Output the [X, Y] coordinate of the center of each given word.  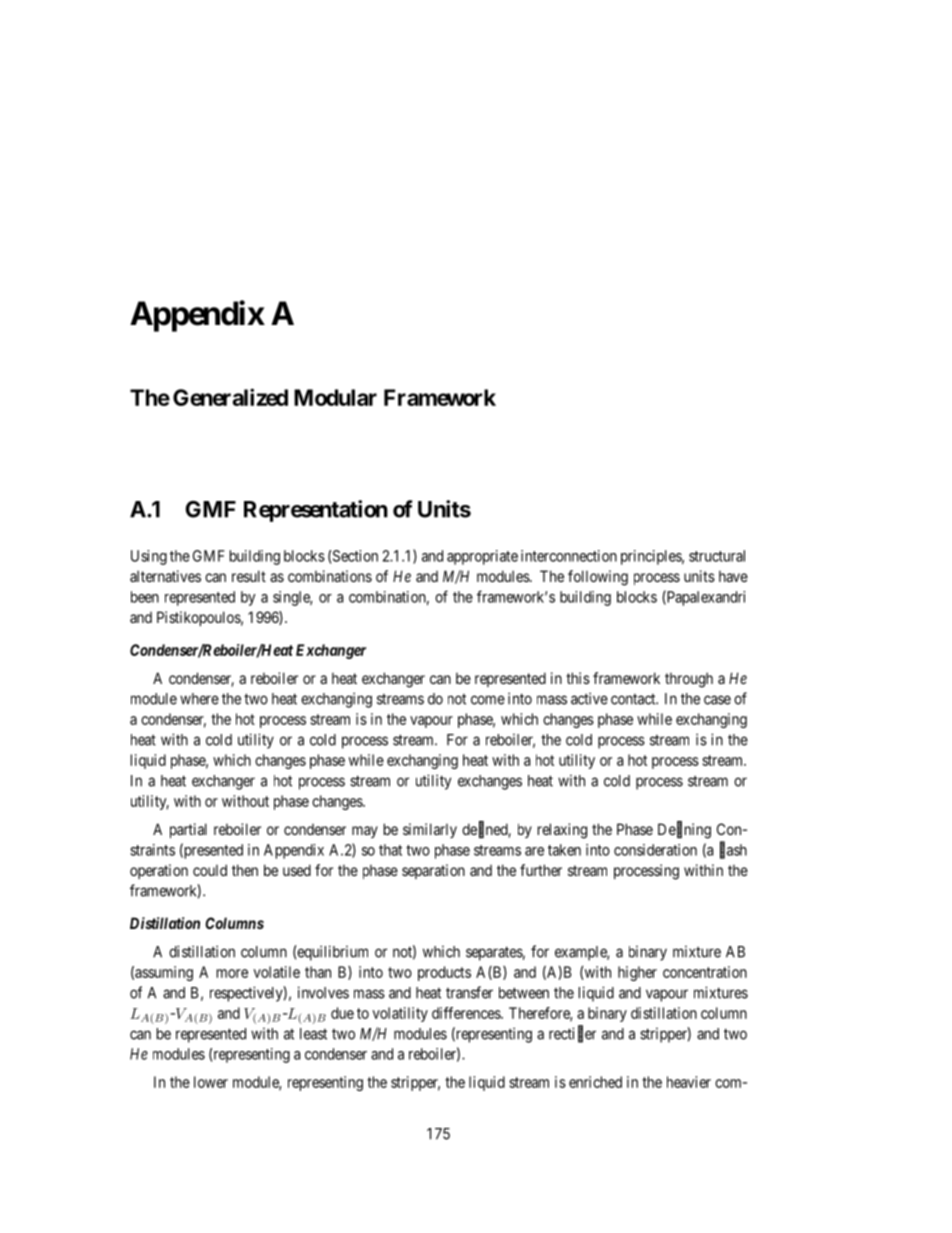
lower [211, 1082]
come [488, 700]
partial [188, 830]
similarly [430, 830]
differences [467, 1013]
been [145, 597]
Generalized [230, 397]
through [689, 680]
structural [717, 556]
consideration [655, 850]
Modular [335, 397]
